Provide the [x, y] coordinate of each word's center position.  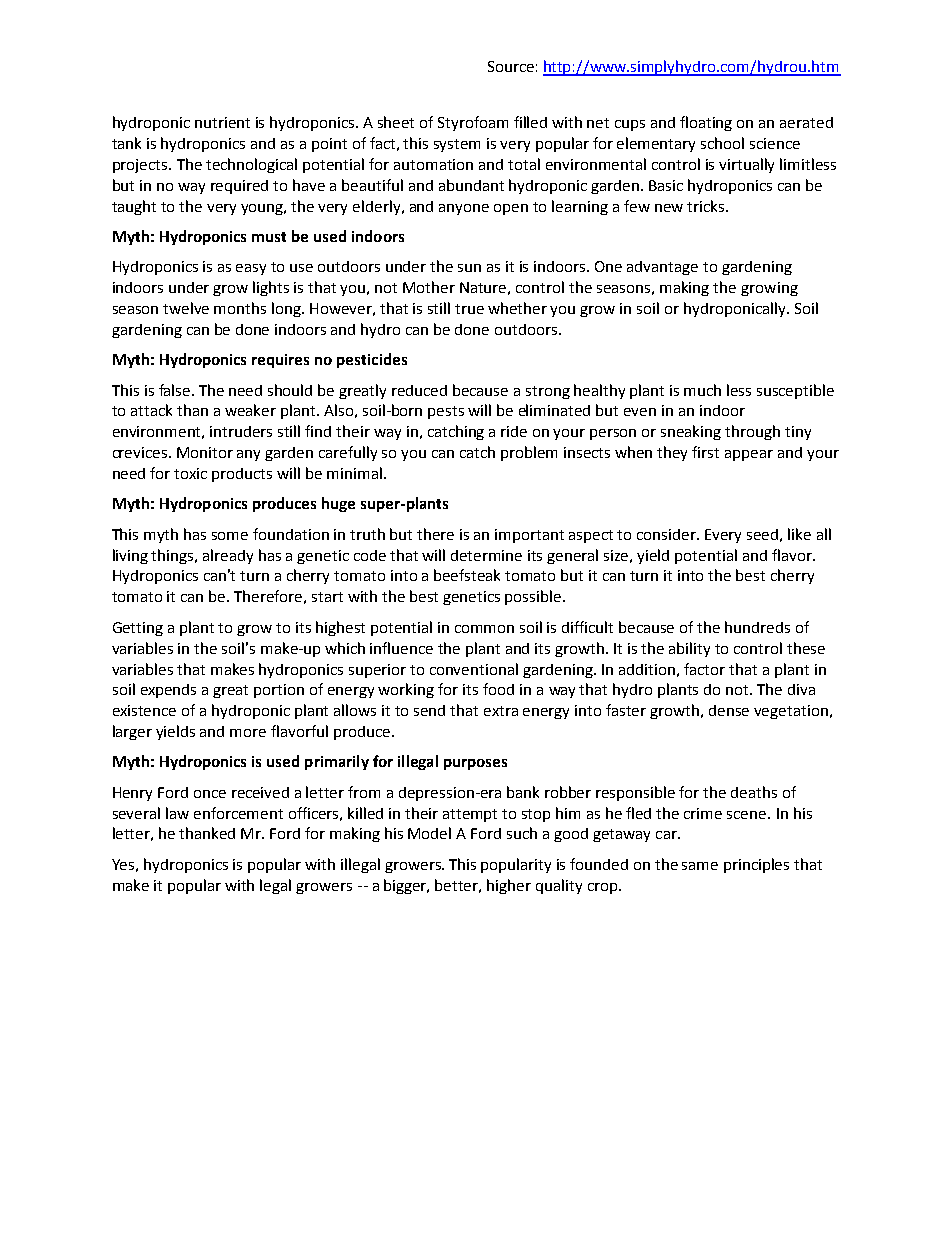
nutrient [222, 122]
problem [529, 453]
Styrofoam [473, 123]
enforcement [238, 813]
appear [749, 455]
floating [706, 123]
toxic [190, 473]
